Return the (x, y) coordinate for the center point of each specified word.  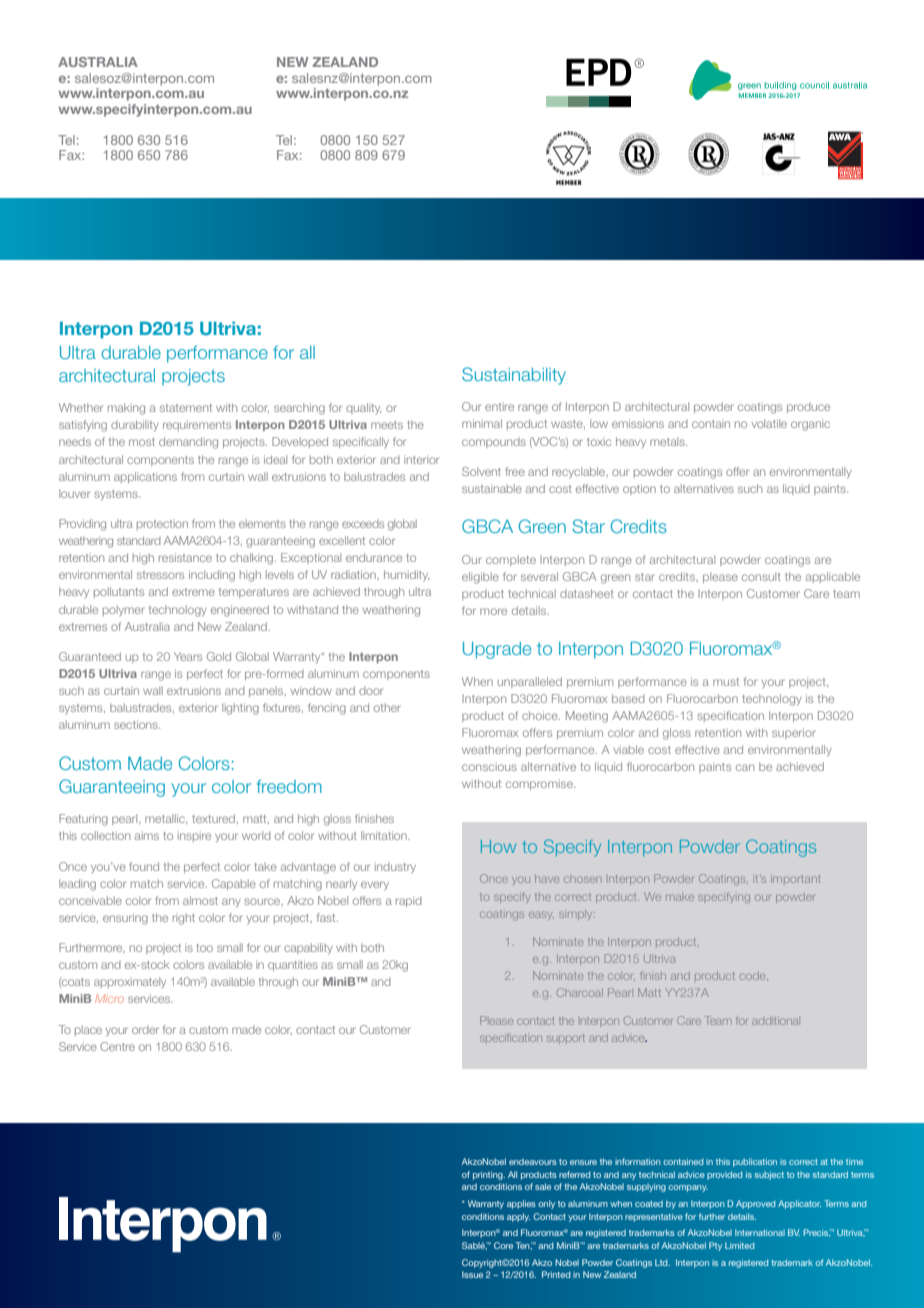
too (204, 948)
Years (188, 656)
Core (503, 1245)
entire (499, 406)
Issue (472, 1274)
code (754, 976)
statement (186, 408)
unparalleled (530, 682)
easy (541, 916)
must (726, 682)
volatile (769, 423)
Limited (739, 1245)
